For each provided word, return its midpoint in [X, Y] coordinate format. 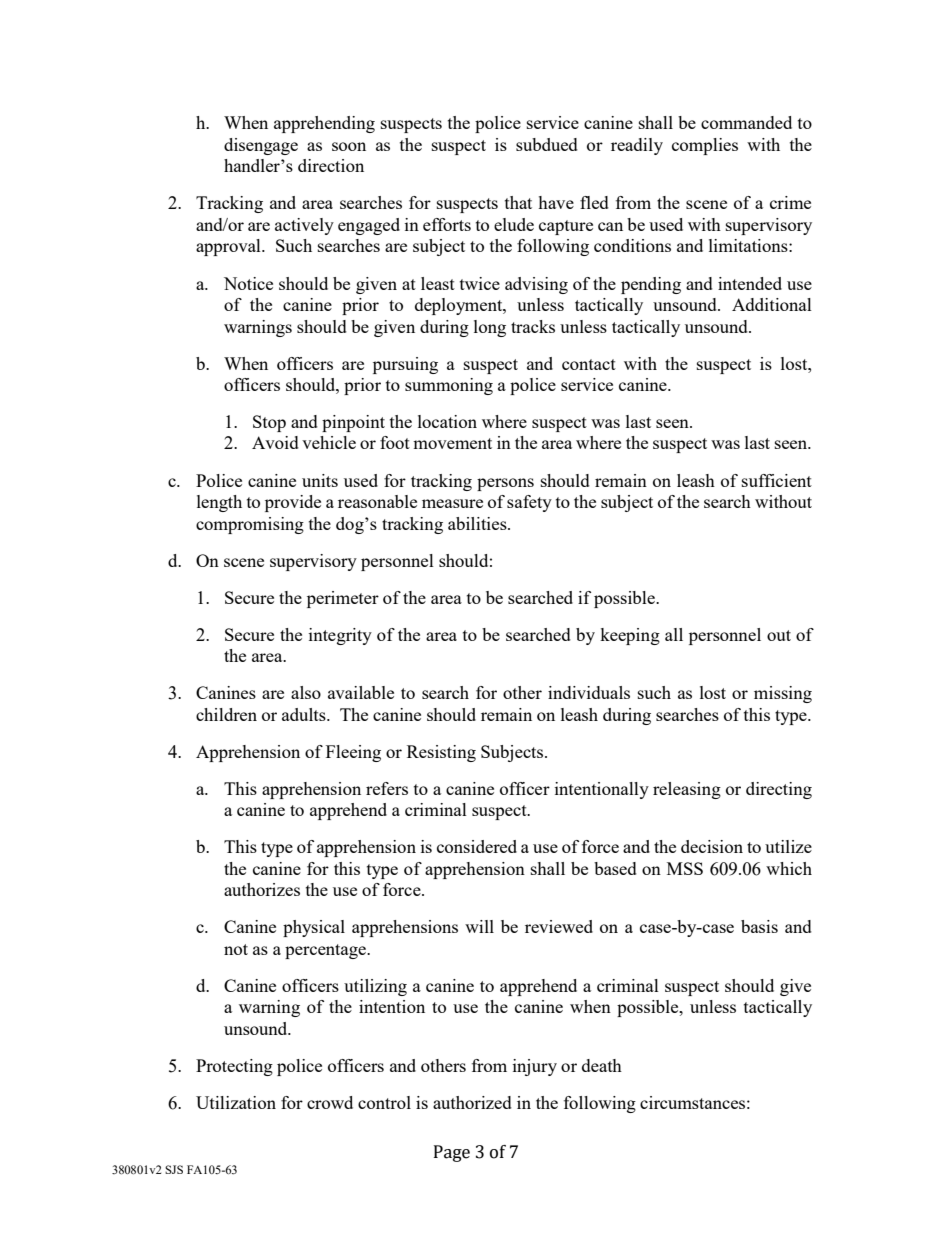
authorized [472, 1102]
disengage [261, 146]
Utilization [236, 1102]
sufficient [777, 480]
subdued [547, 144]
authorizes [262, 889]
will [479, 926]
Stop [269, 423]
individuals [589, 692]
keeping [630, 636]
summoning [449, 386]
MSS [685, 868]
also [306, 692]
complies [705, 146]
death [602, 1065]
